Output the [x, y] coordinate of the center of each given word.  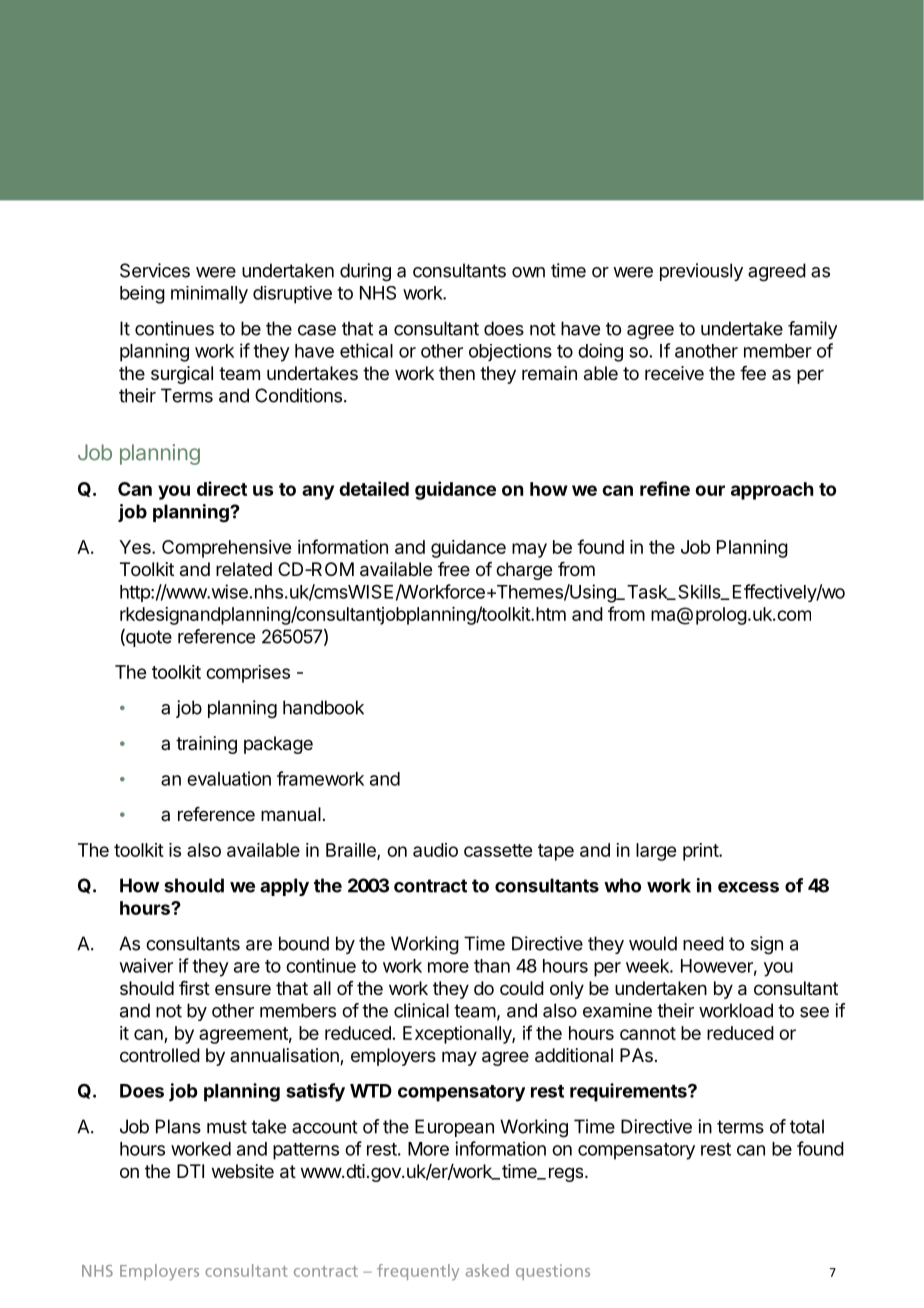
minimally [209, 295]
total [807, 1126]
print [701, 852]
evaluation [229, 778]
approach [772, 491]
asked [487, 1270]
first [194, 988]
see [814, 1012]
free [454, 569]
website [243, 1171]
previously [701, 272]
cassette [498, 850]
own [528, 272]
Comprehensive [226, 549]
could [522, 988]
